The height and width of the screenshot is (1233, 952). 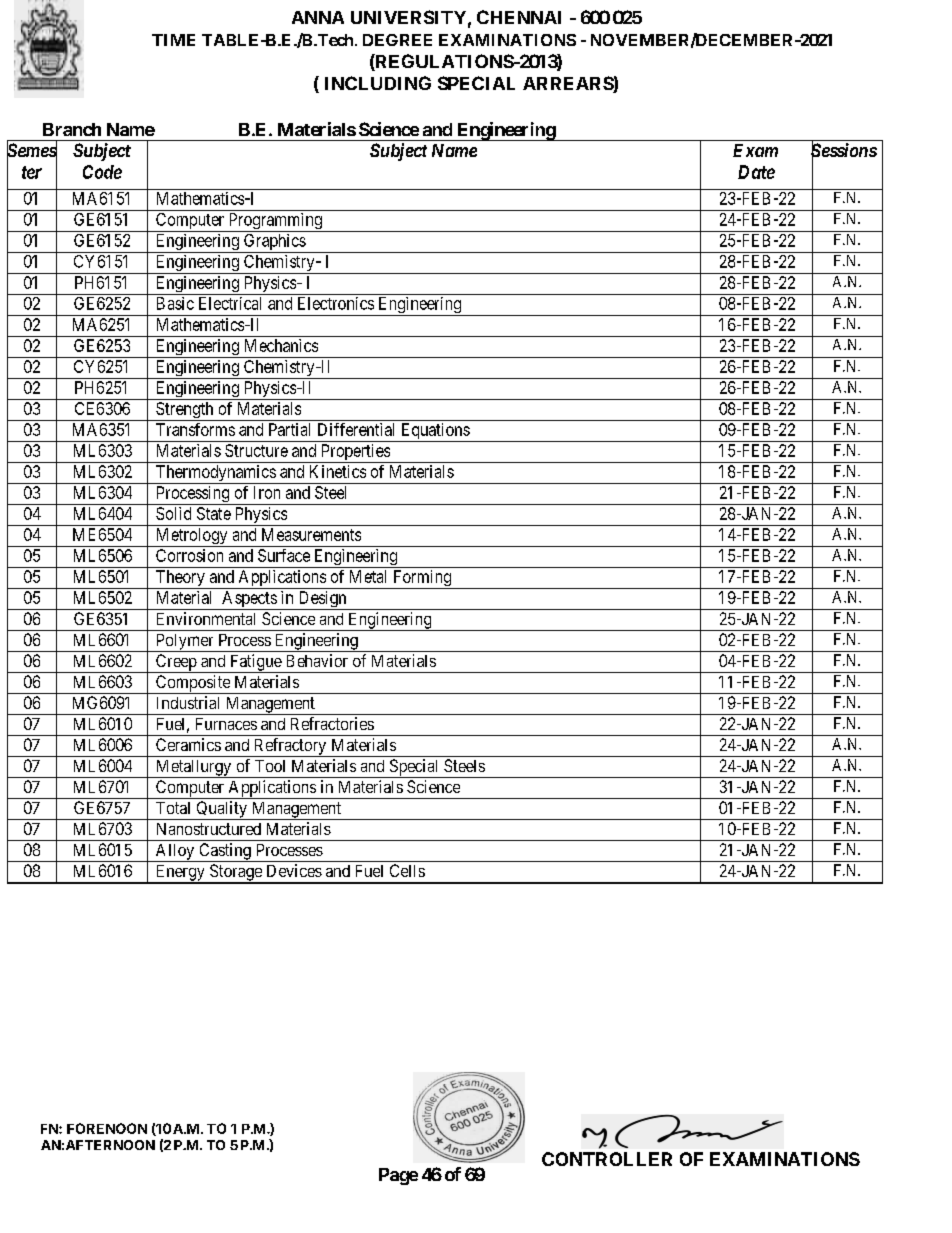 I want to click on Casting, so click(x=225, y=852).
